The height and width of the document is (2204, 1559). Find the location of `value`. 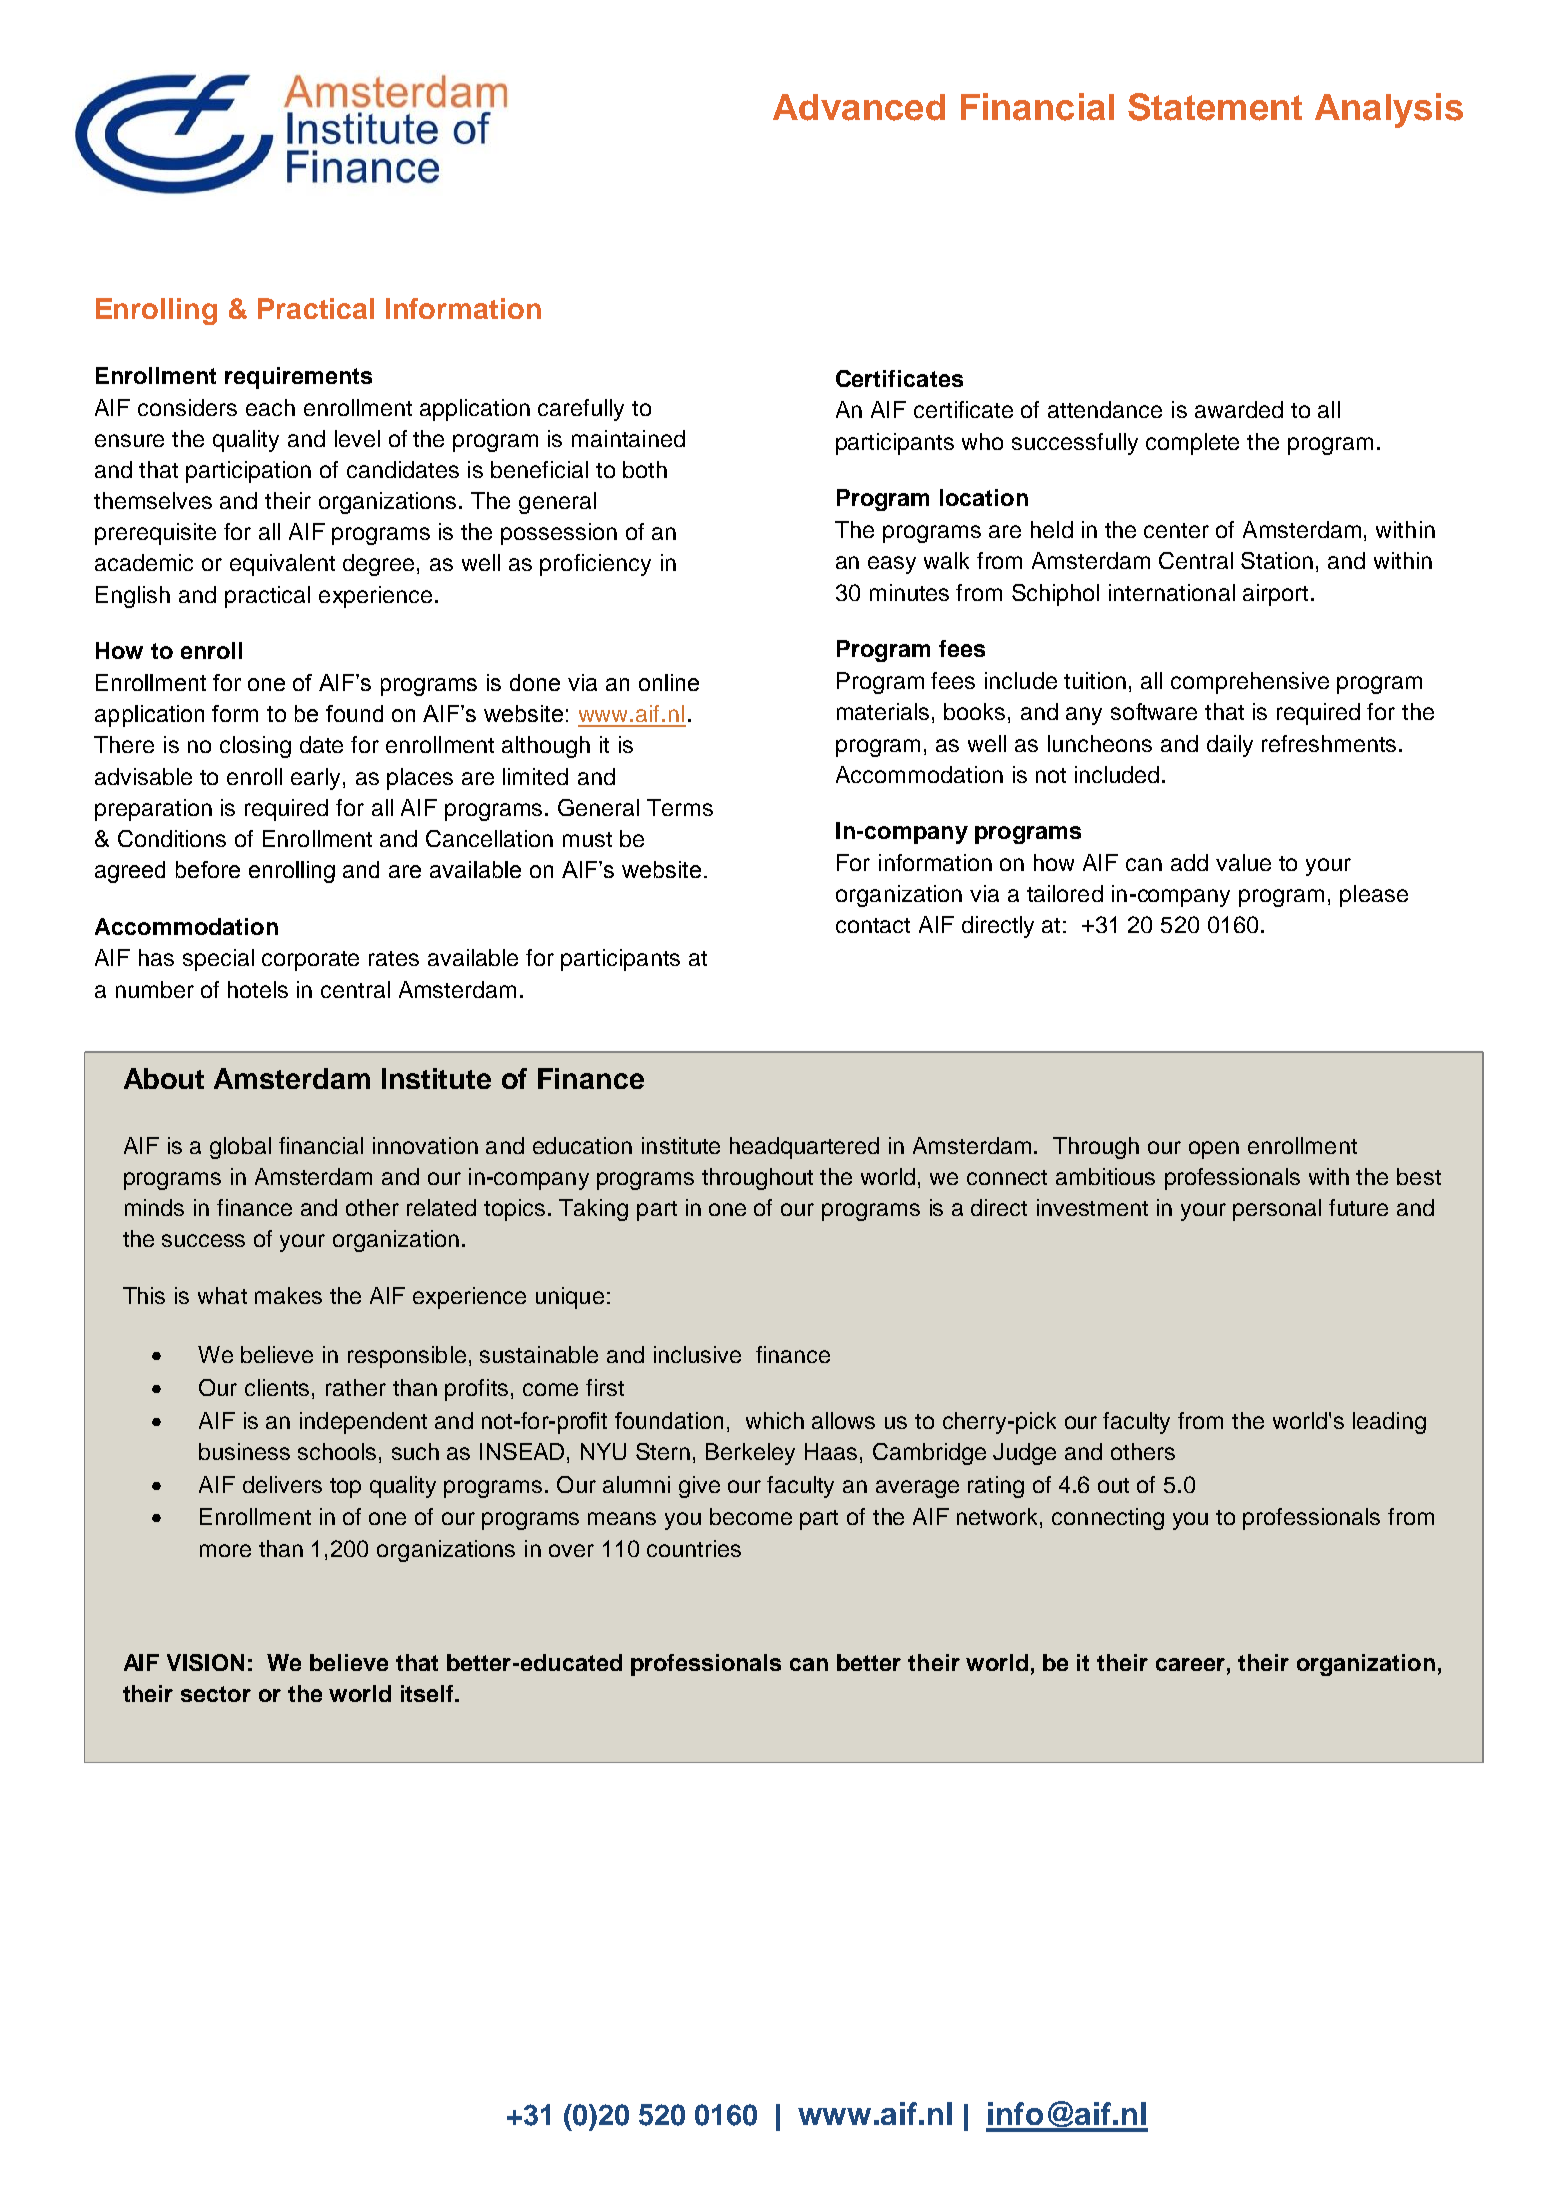

value is located at coordinates (1243, 862).
